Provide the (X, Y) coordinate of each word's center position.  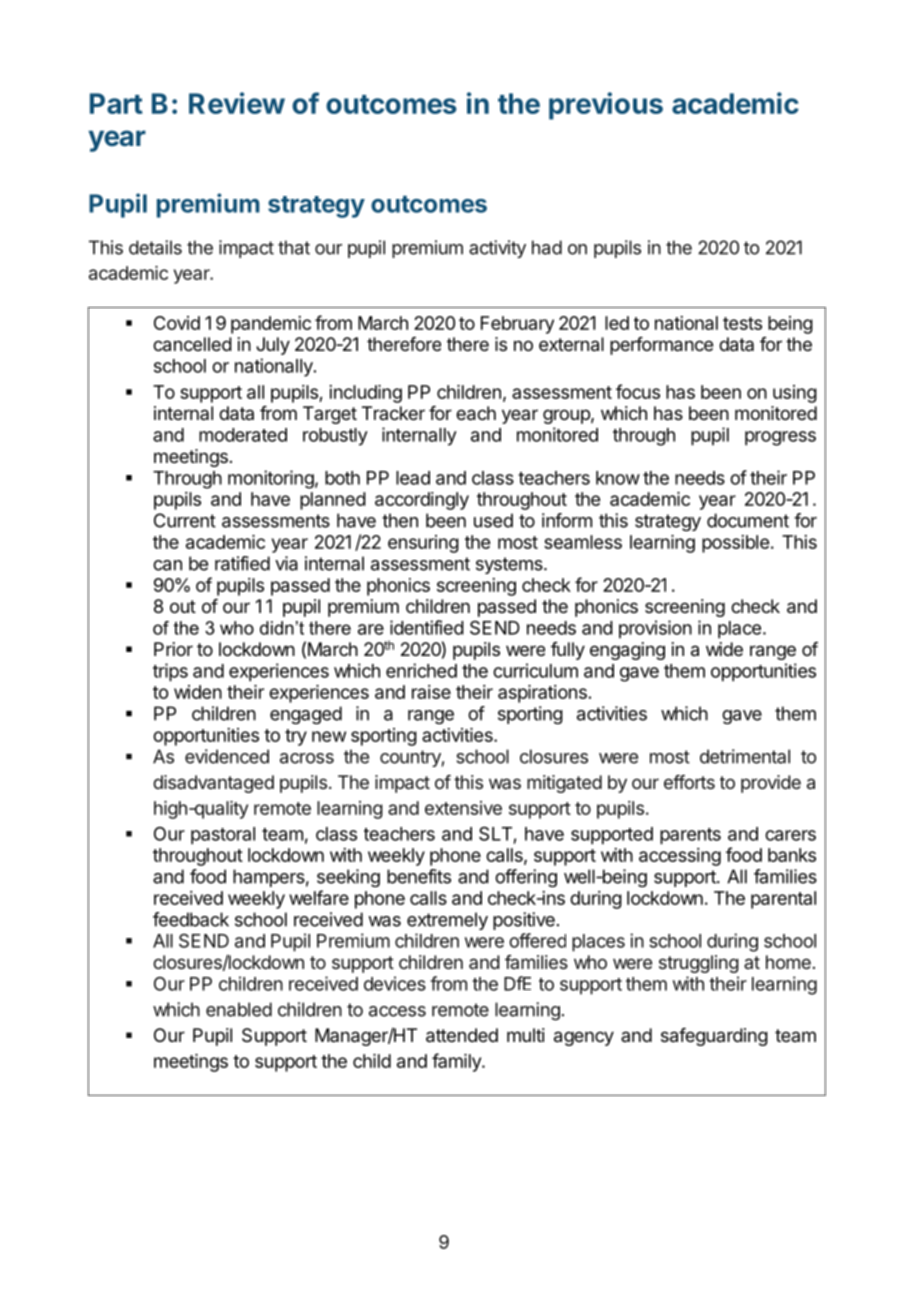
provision (655, 629)
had (547, 247)
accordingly (422, 501)
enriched (421, 670)
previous (606, 106)
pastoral (223, 836)
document (748, 520)
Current (185, 520)
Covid (177, 323)
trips (170, 672)
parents (690, 836)
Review (237, 103)
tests (742, 323)
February (517, 325)
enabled (239, 1009)
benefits (419, 876)
